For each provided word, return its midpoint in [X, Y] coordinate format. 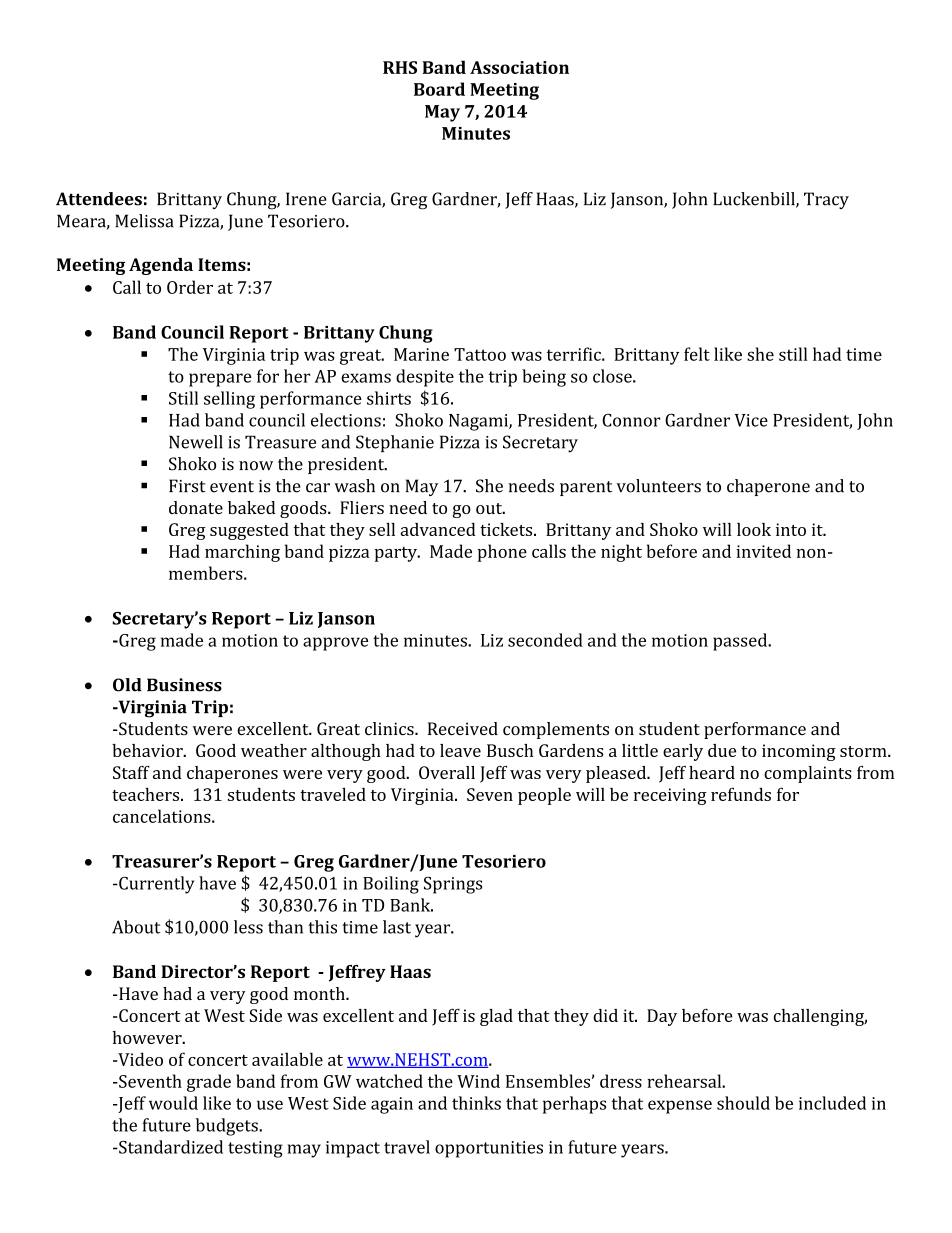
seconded [545, 640]
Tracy [826, 200]
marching [242, 553]
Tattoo [480, 354]
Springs [453, 885]
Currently [155, 885]
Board [439, 89]
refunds [741, 794]
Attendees [99, 199]
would [173, 1103]
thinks [476, 1103]
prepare [220, 380]
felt [697, 354]
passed [741, 642]
